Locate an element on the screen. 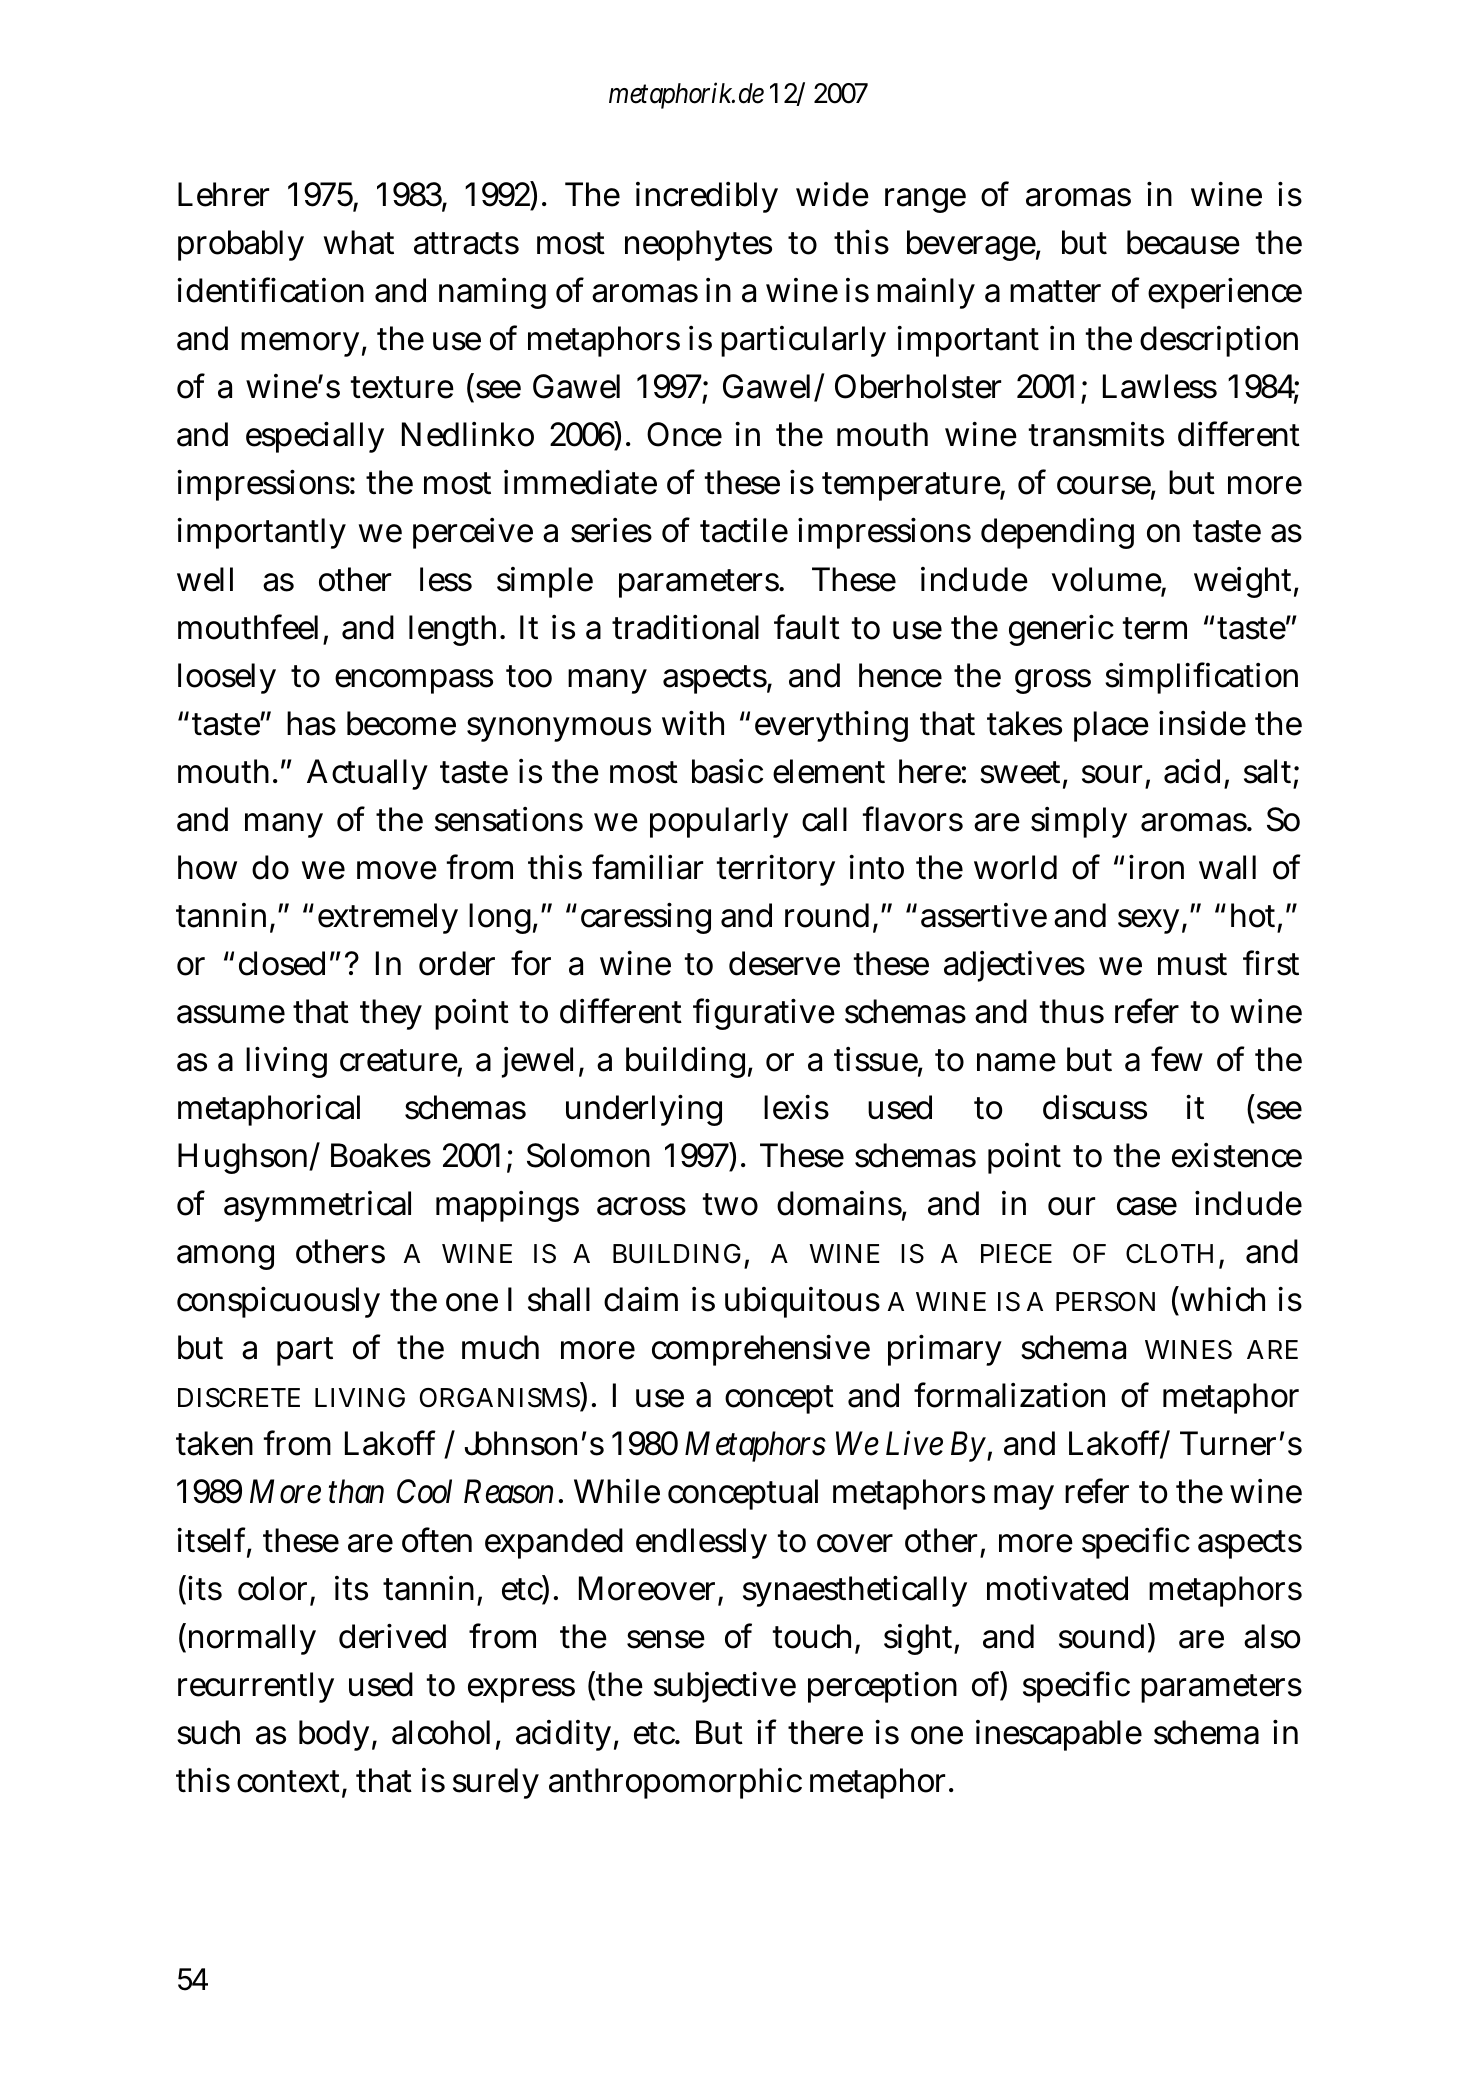  encompass is located at coordinates (414, 681).
